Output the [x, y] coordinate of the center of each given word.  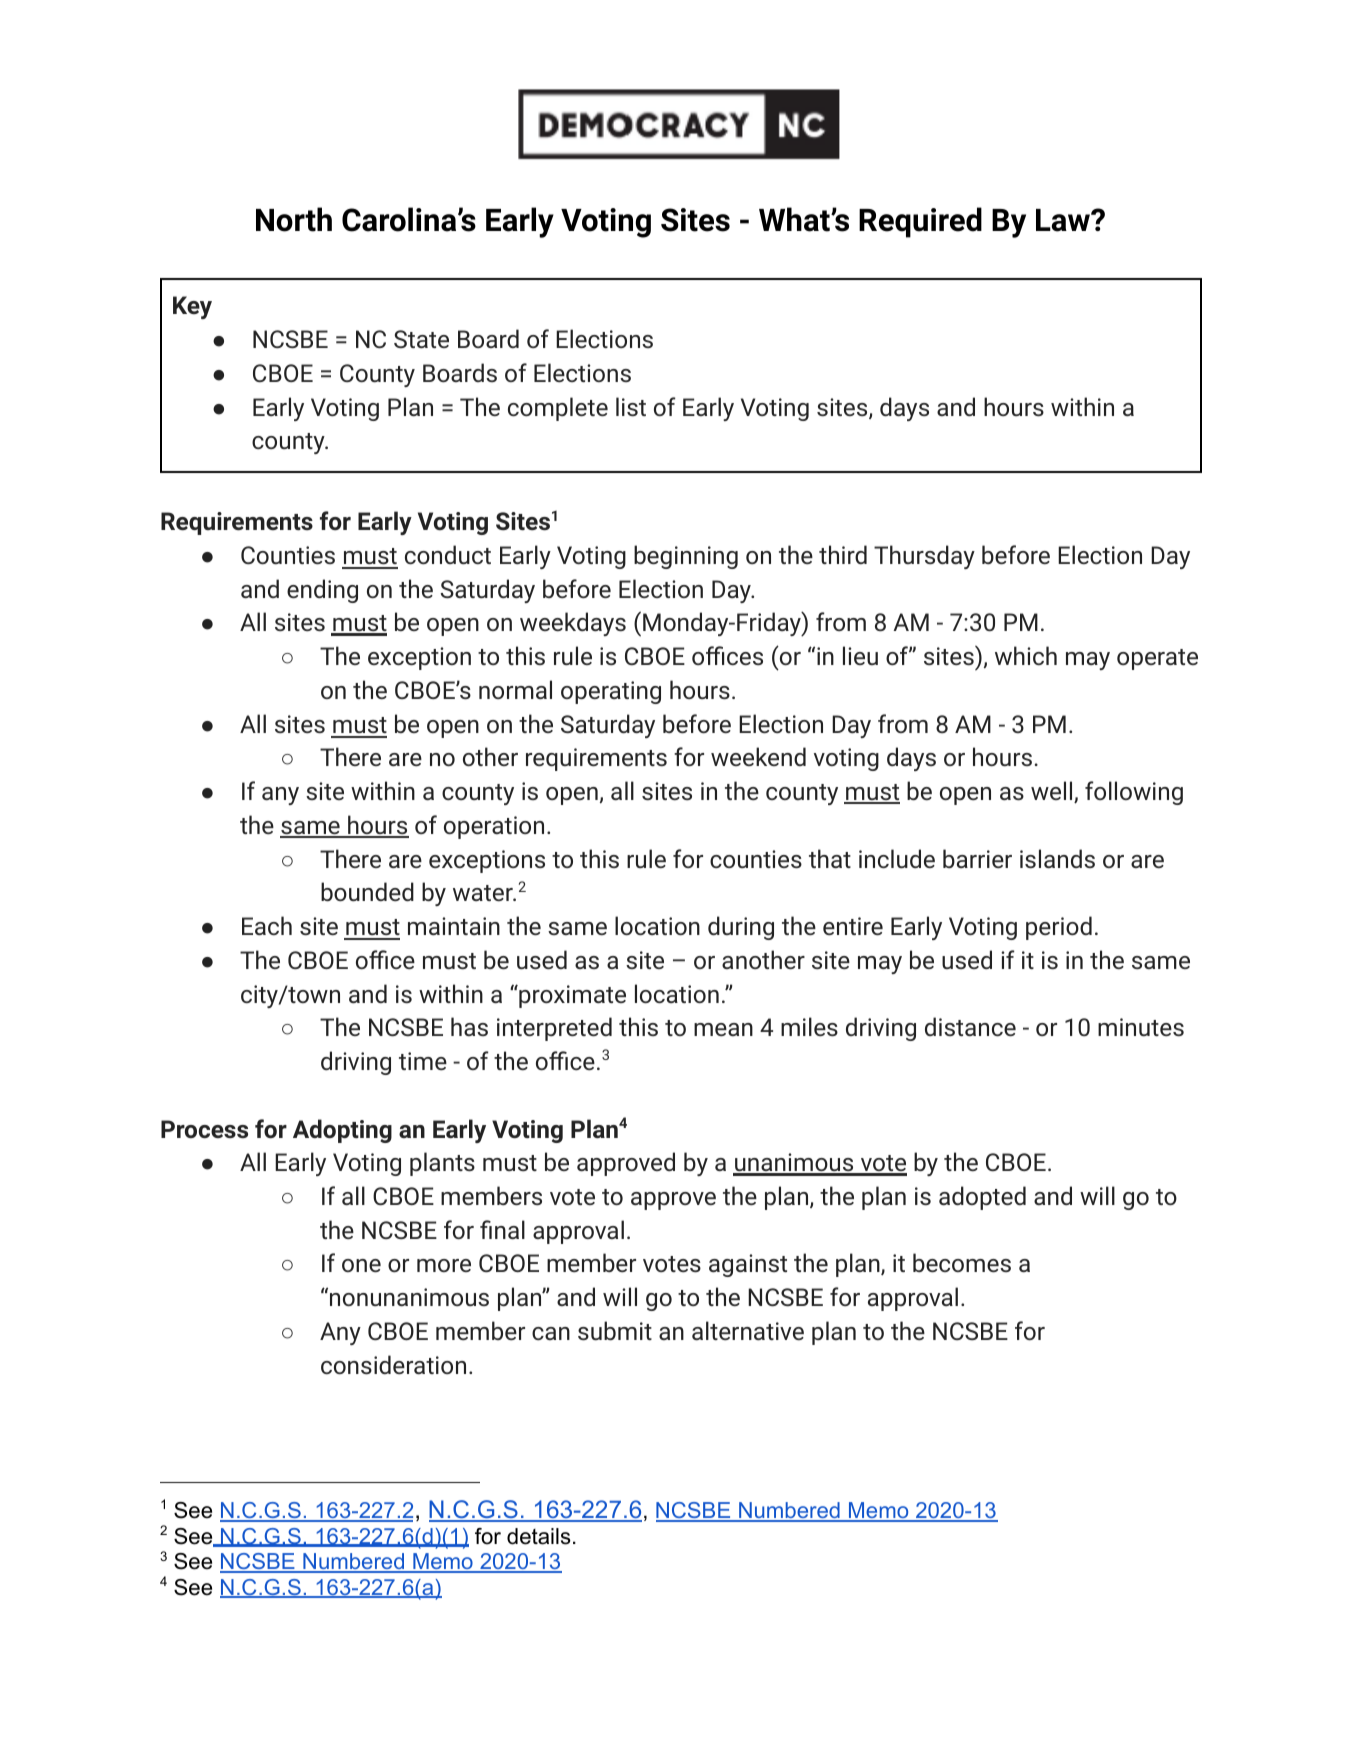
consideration [393, 1364]
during [741, 928]
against [748, 1265]
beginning [686, 557]
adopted [982, 1198]
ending [322, 591]
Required [920, 222]
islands [1057, 858]
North [294, 219]
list [631, 406]
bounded [367, 891]
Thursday [924, 557]
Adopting [342, 1131]
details [539, 1536]
